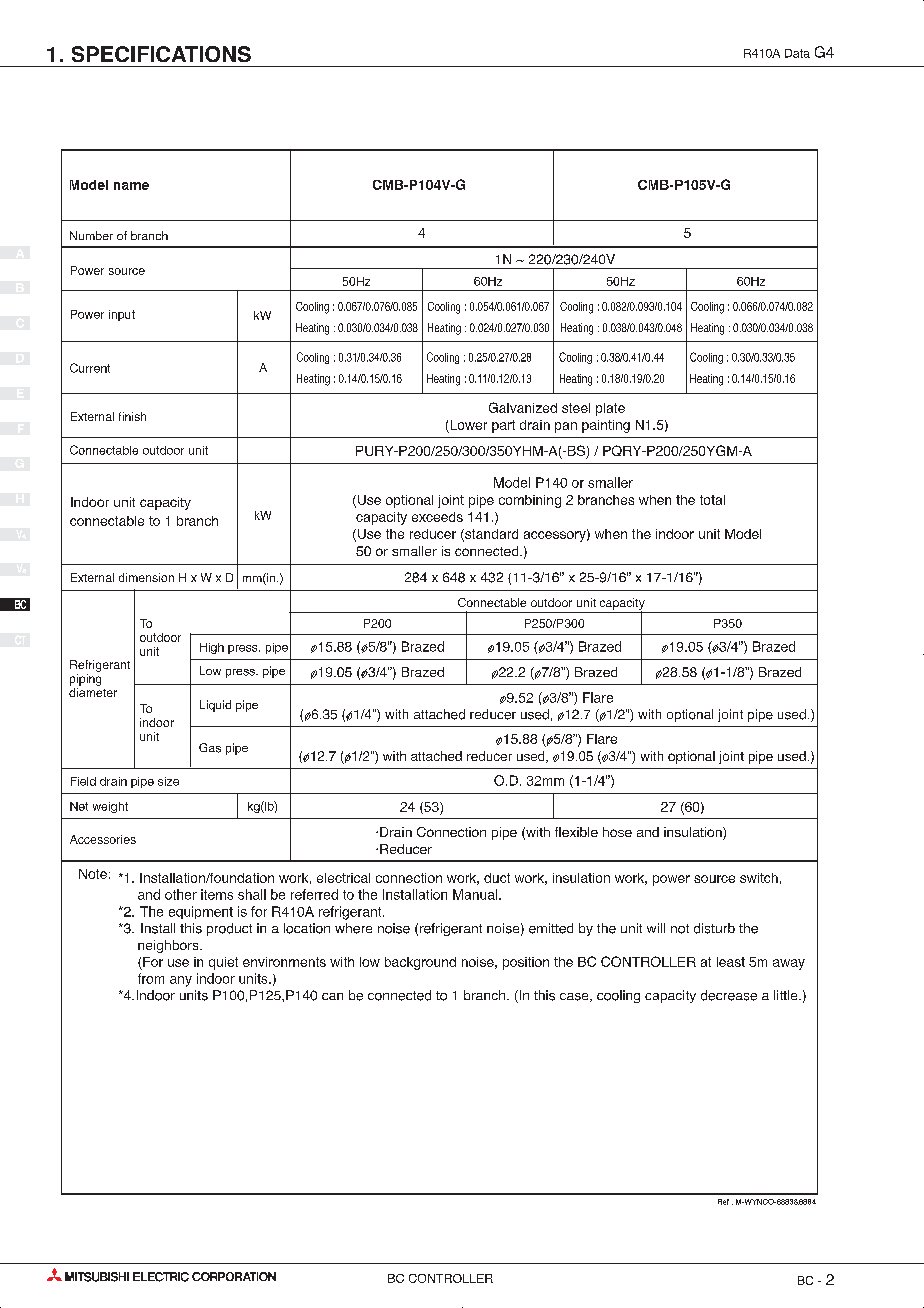  What do you see at coordinates (523, 407) in the screenshot?
I see `Galvanized` at bounding box center [523, 407].
